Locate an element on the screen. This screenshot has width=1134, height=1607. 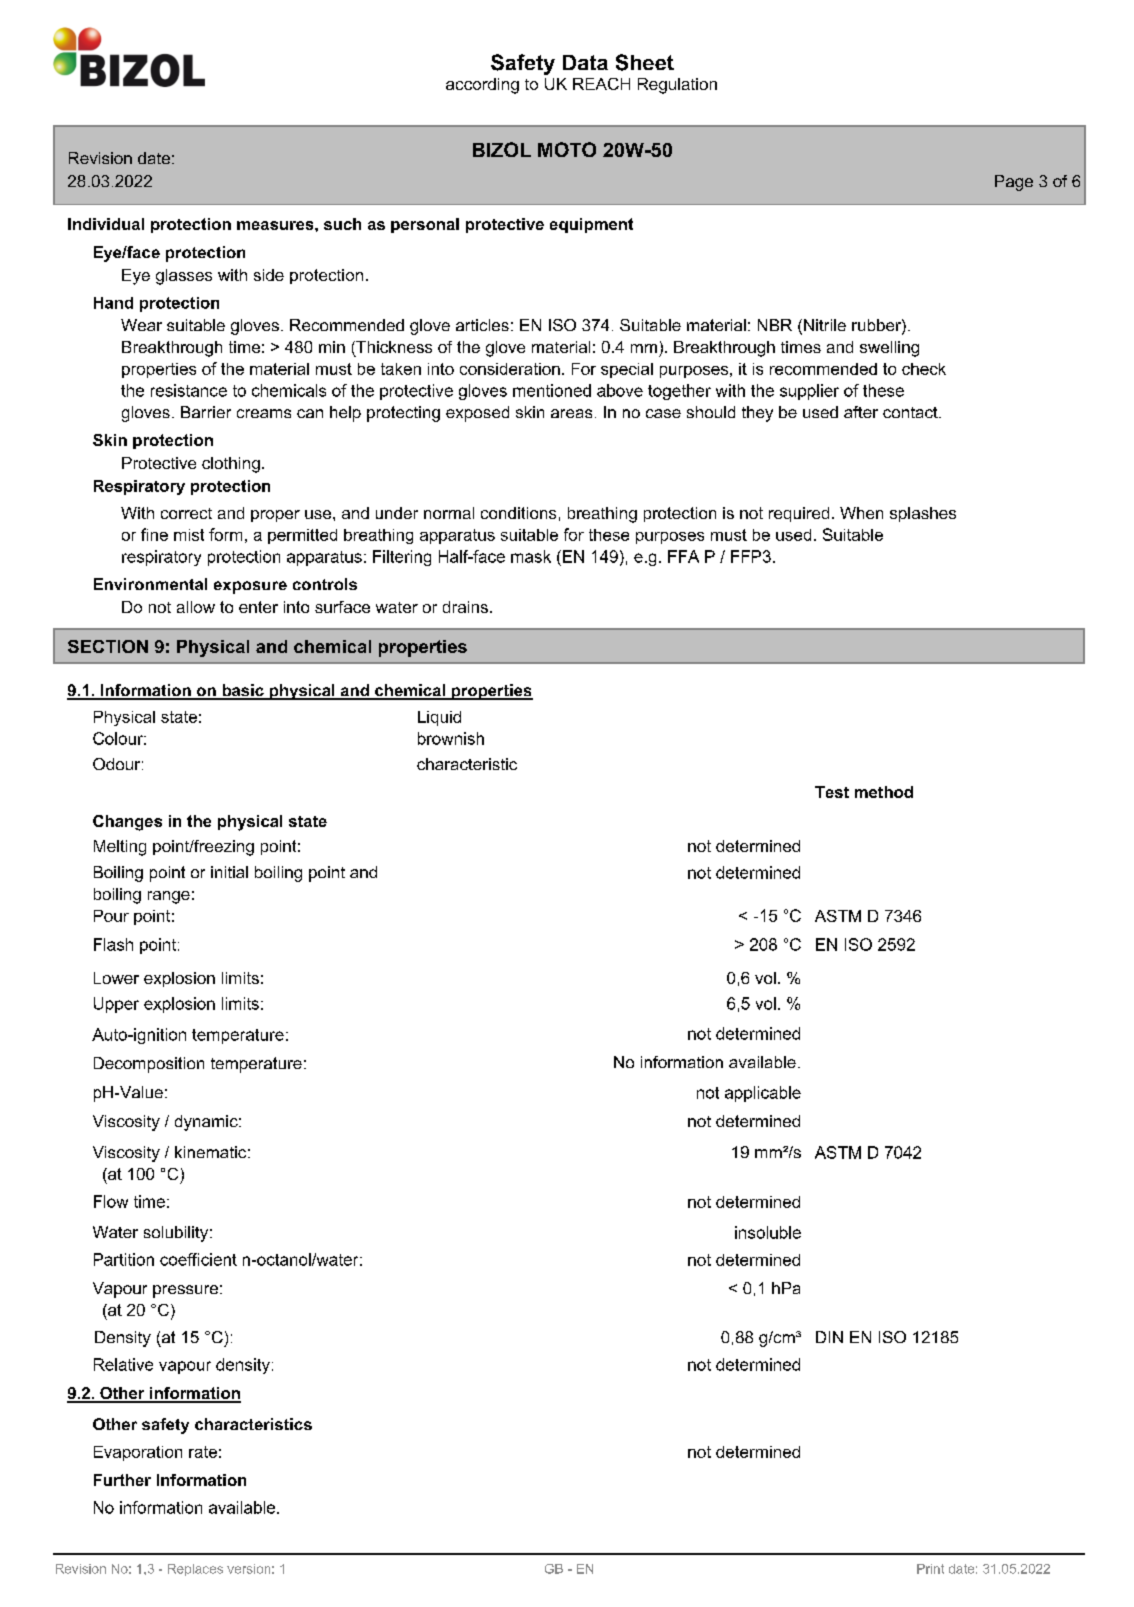
coefficient is located at coordinates (198, 1259).
